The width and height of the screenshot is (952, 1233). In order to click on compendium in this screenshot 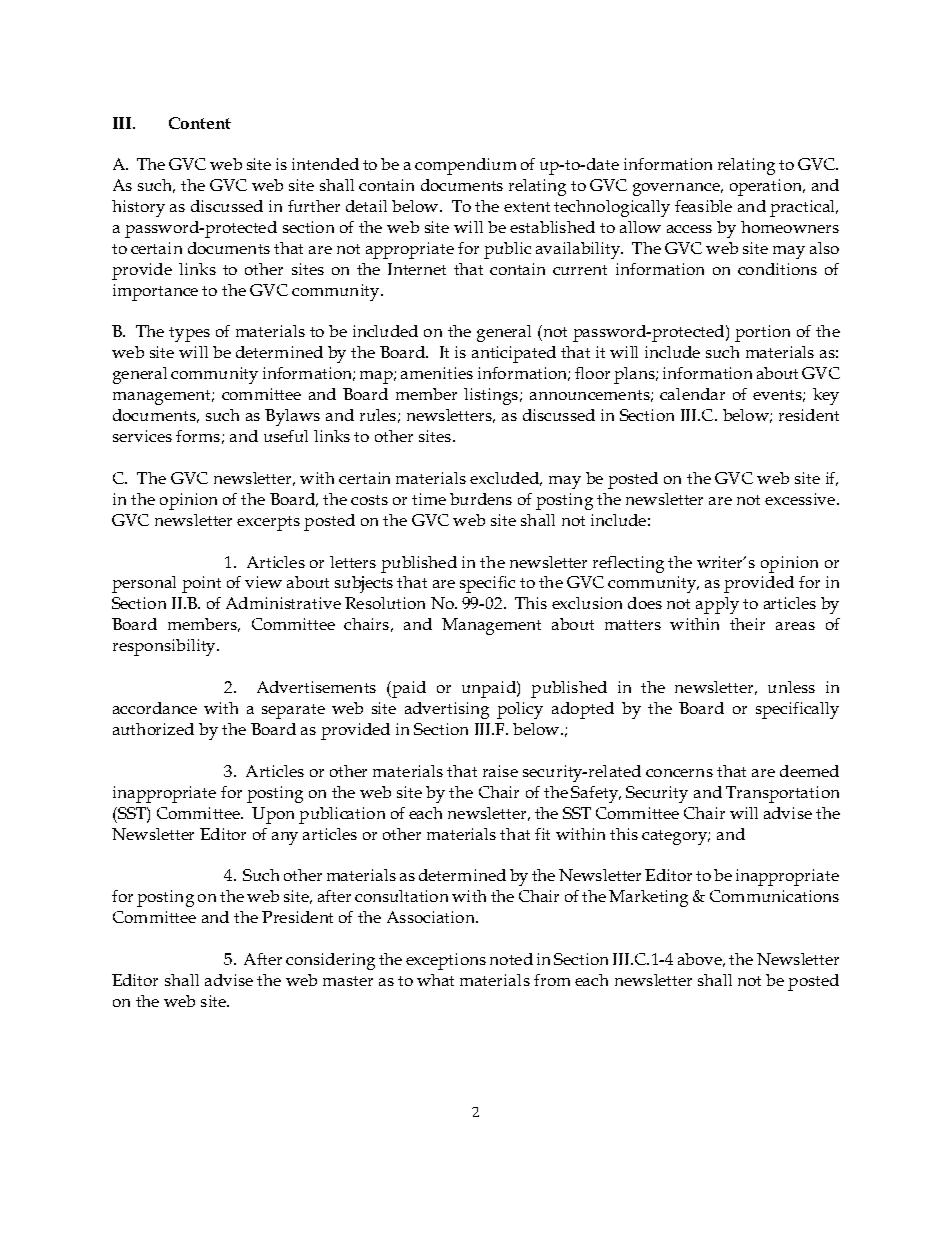, I will do `click(465, 166)`.
